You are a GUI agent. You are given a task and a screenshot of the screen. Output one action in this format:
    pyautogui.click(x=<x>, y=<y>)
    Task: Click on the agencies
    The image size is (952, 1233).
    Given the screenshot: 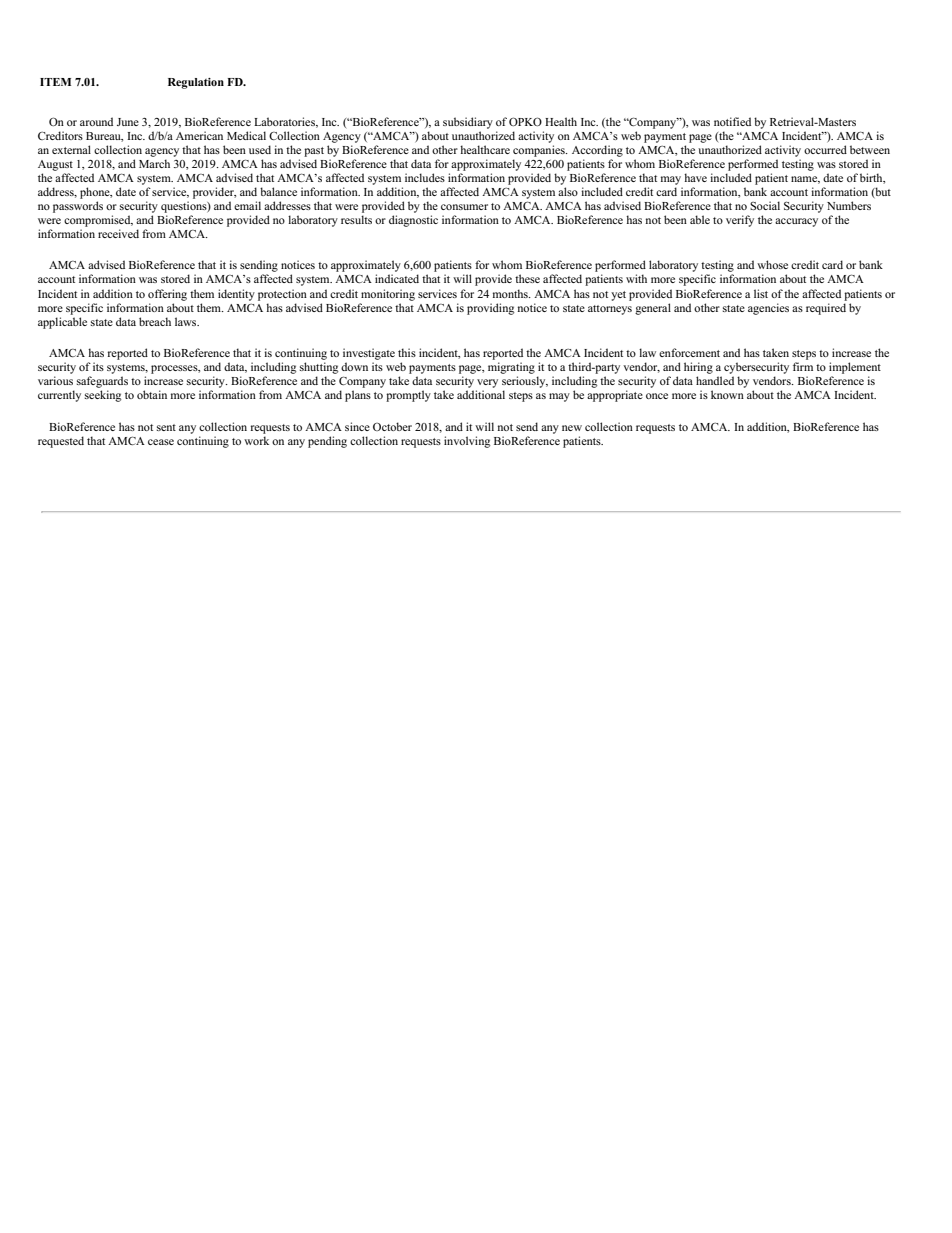 What is the action you would take?
    pyautogui.click(x=768, y=309)
